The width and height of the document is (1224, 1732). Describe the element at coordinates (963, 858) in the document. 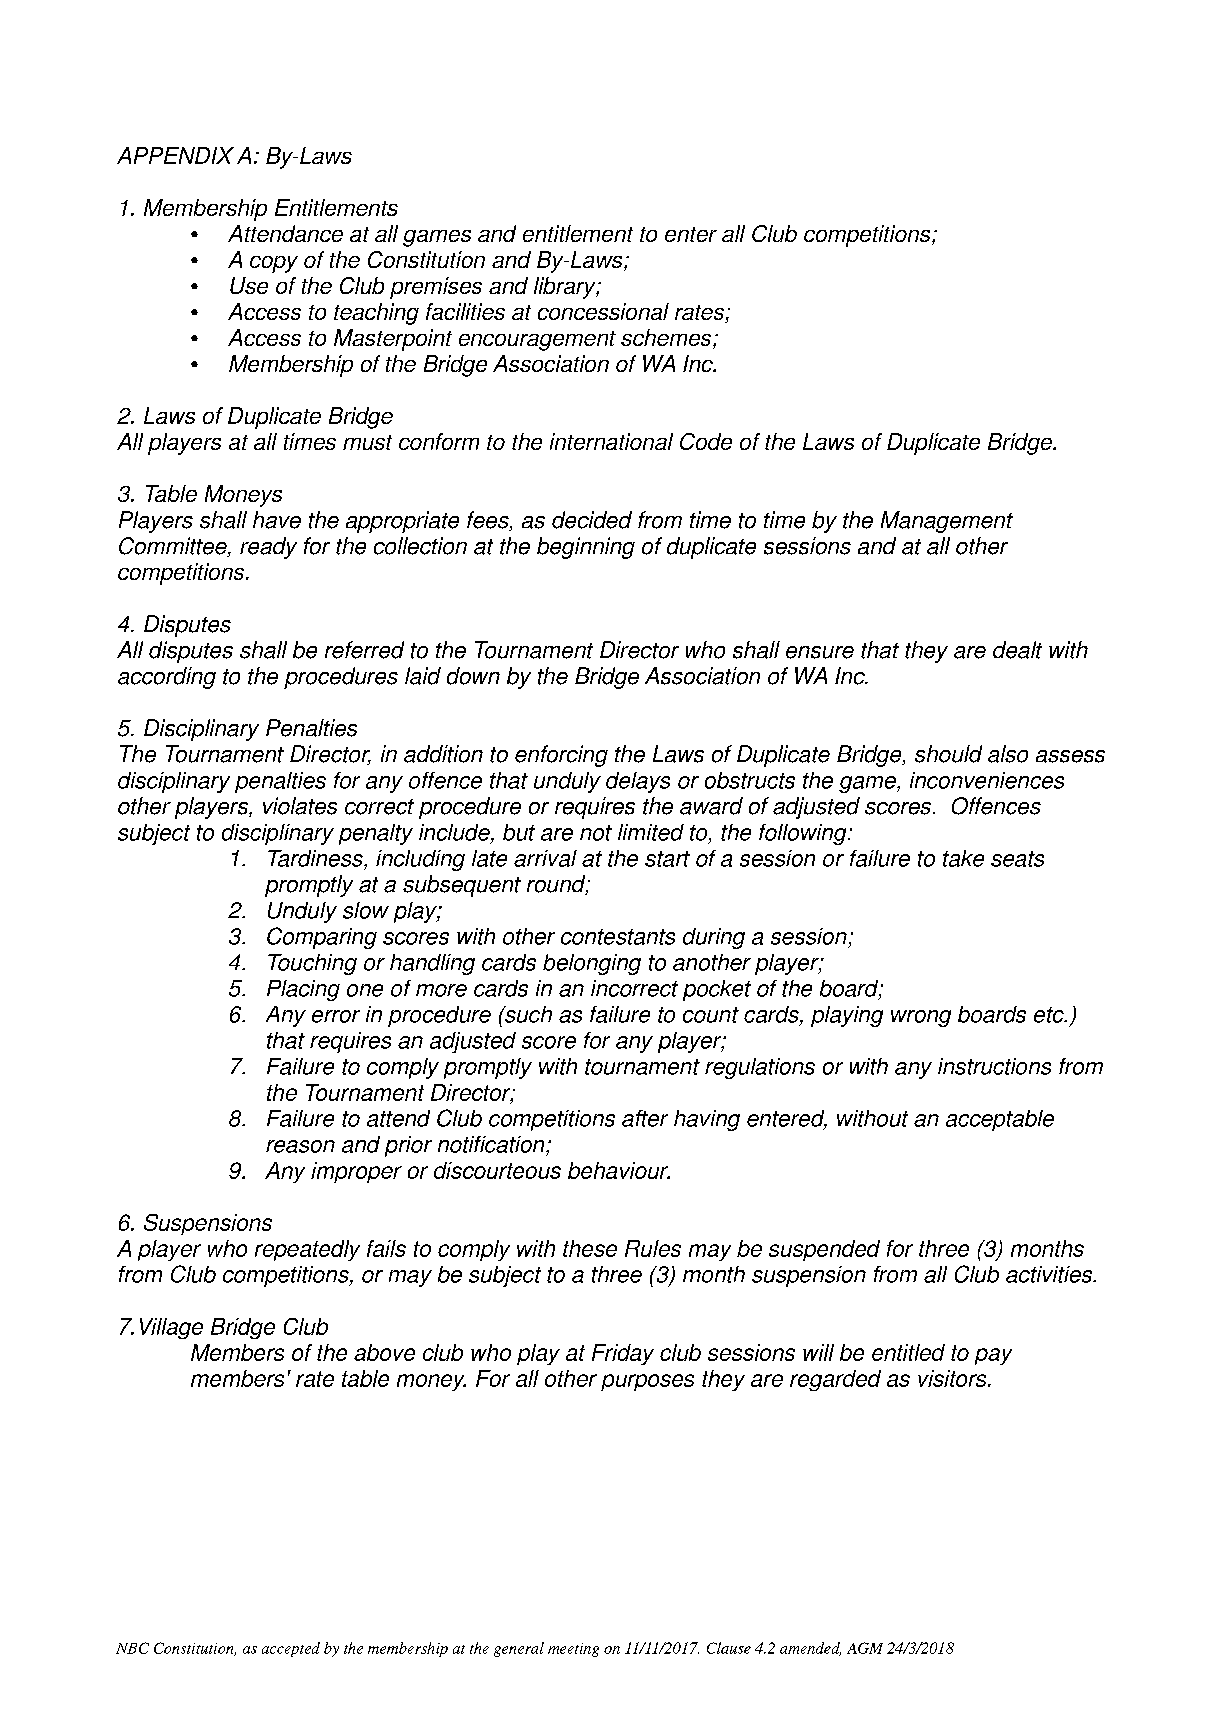

I see `take` at that location.
